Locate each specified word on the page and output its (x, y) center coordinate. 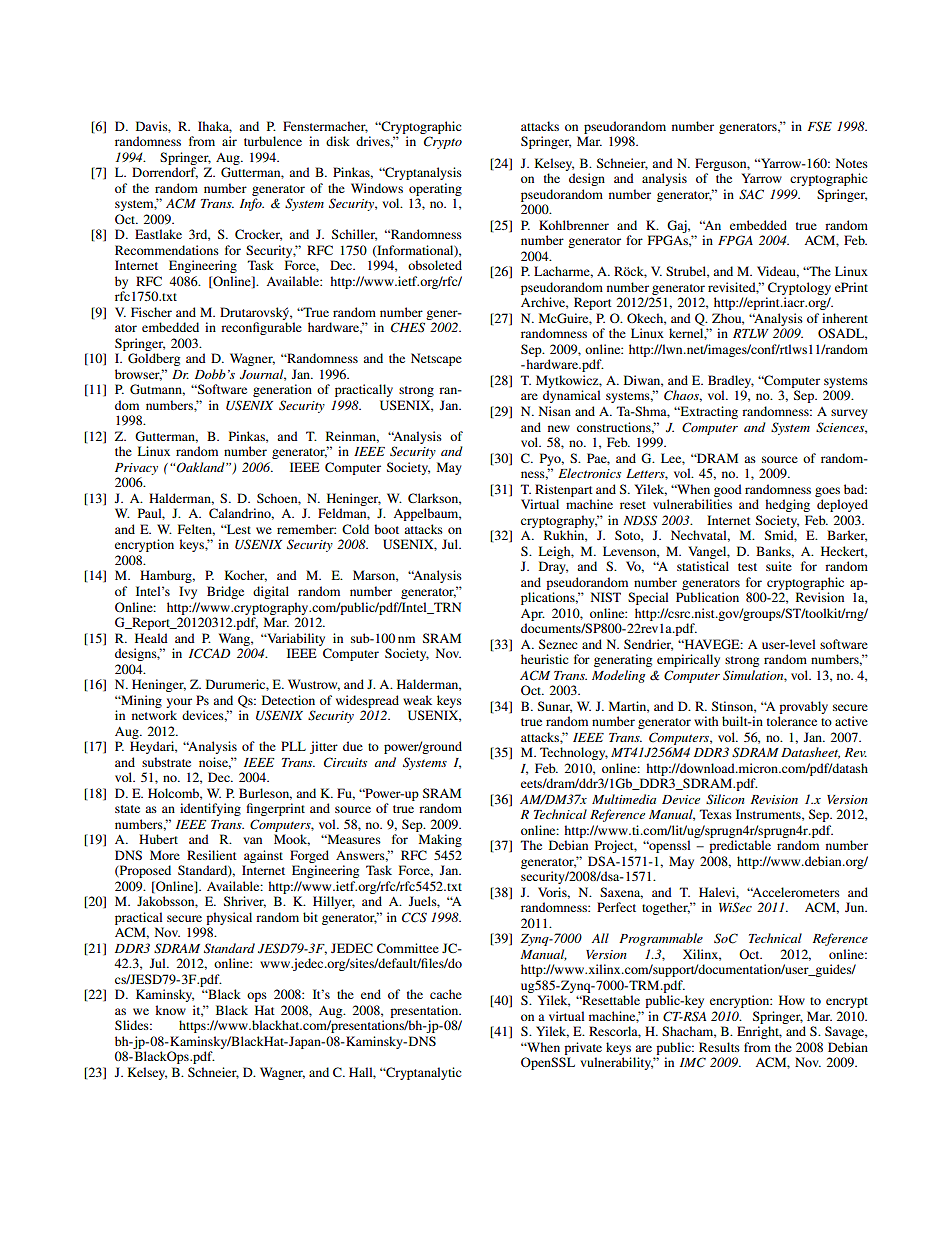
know (170, 1010)
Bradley (731, 381)
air (229, 141)
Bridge (225, 592)
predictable (740, 846)
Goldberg (154, 359)
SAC (751, 194)
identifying (210, 809)
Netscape (436, 359)
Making (440, 840)
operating (435, 189)
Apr (533, 615)
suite (779, 566)
